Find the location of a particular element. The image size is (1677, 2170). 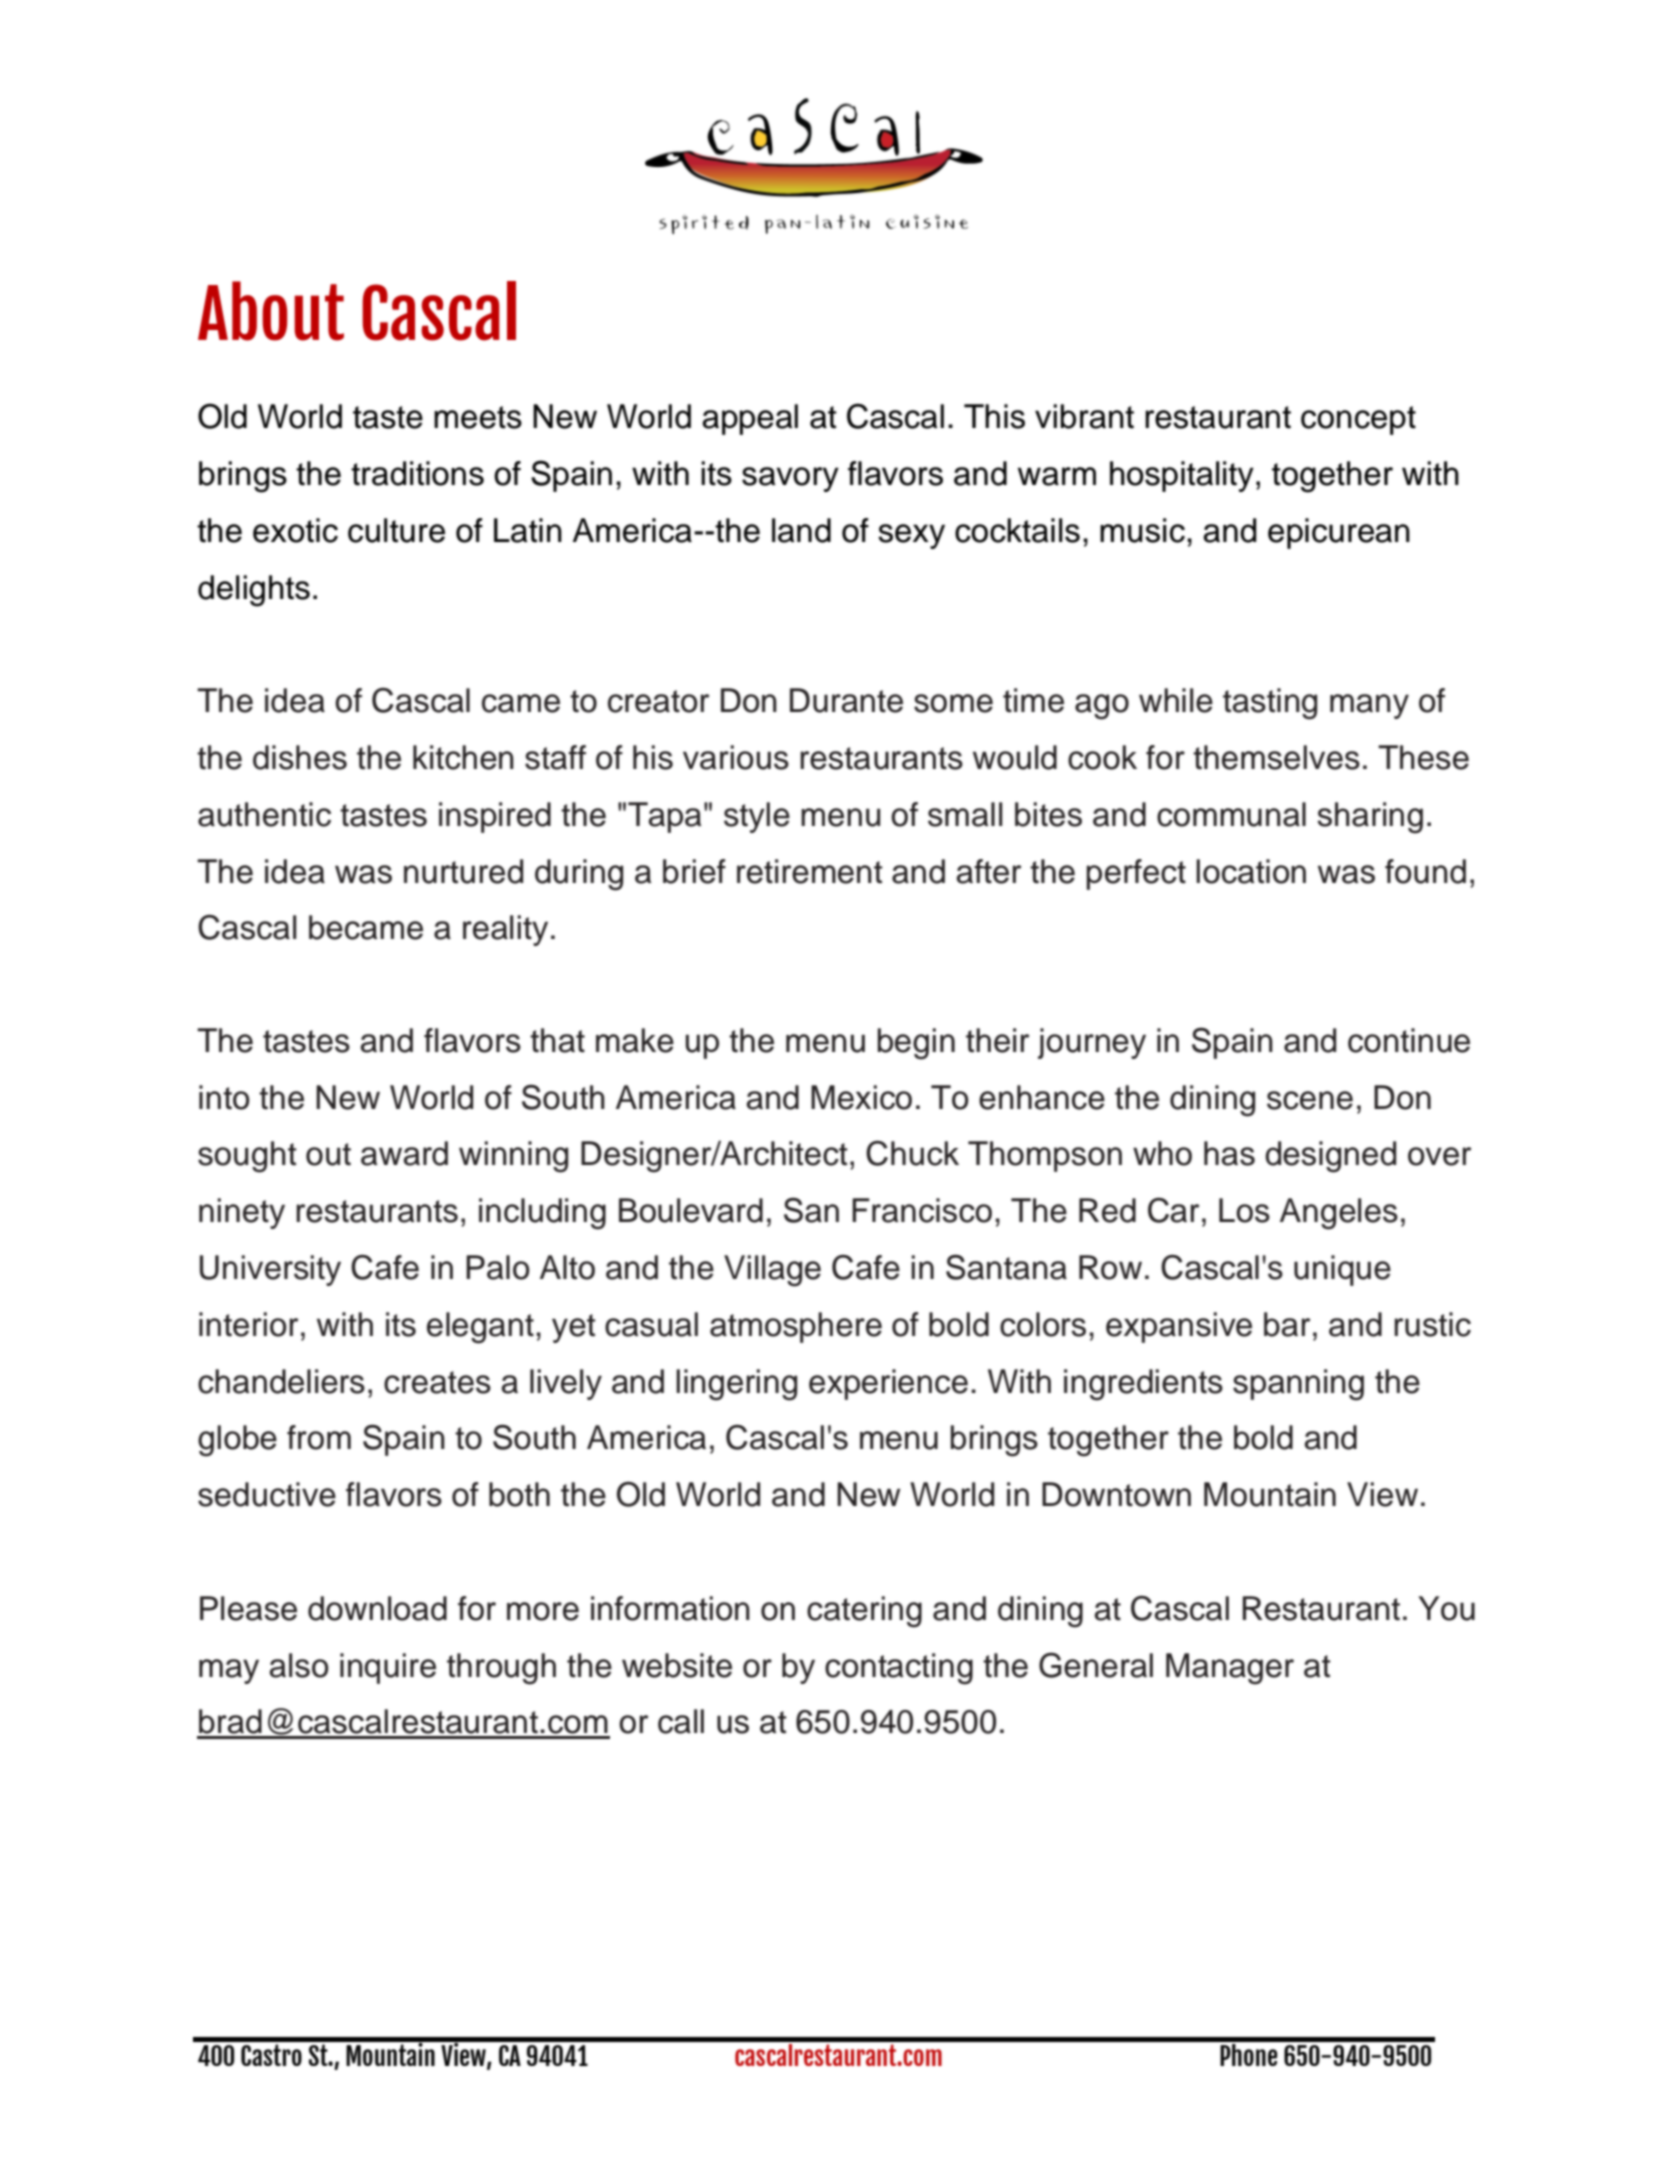

Chuck is located at coordinates (912, 1153).
